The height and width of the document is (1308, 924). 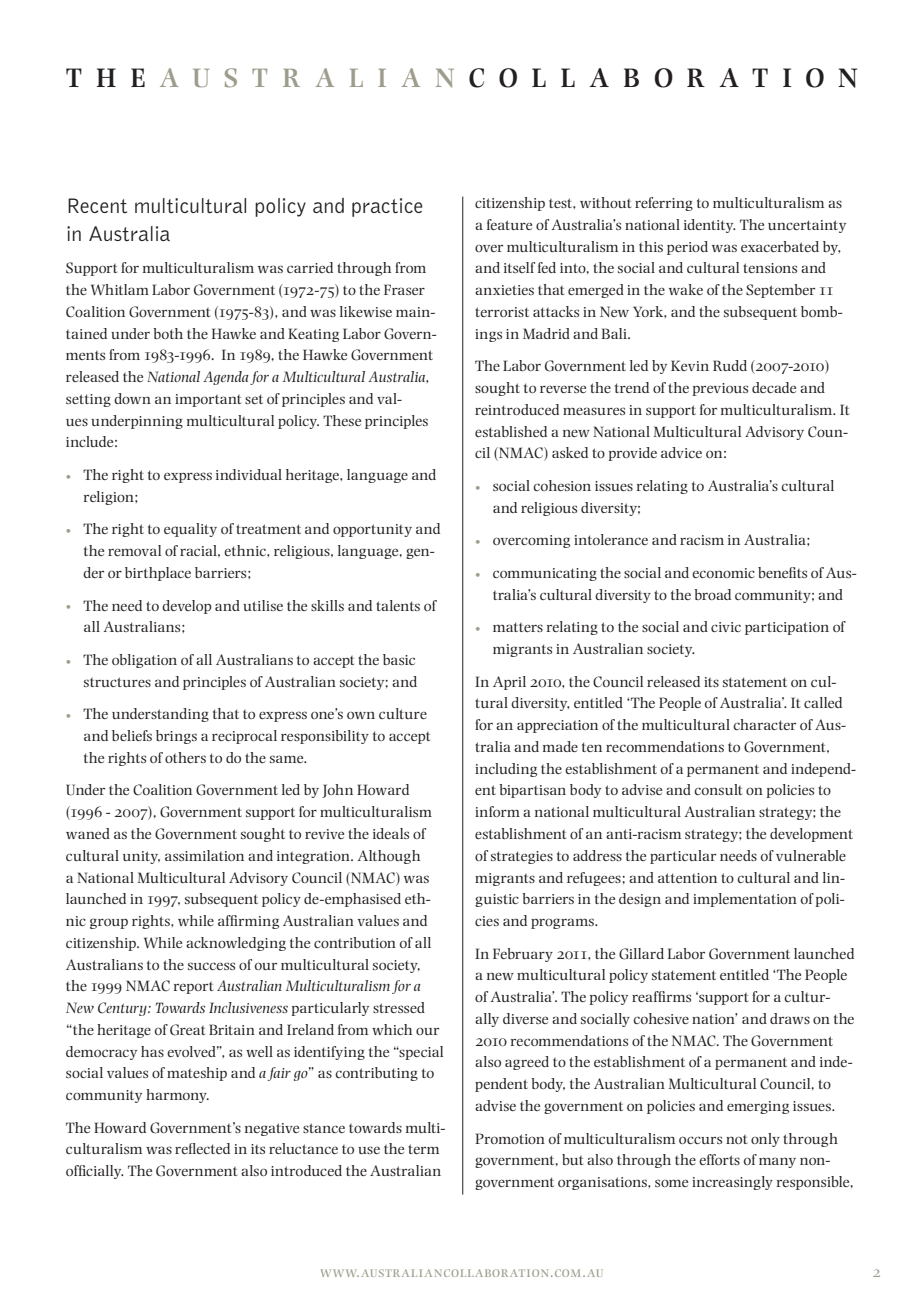 What do you see at coordinates (158, 574) in the document?
I see `birthplace` at bounding box center [158, 574].
